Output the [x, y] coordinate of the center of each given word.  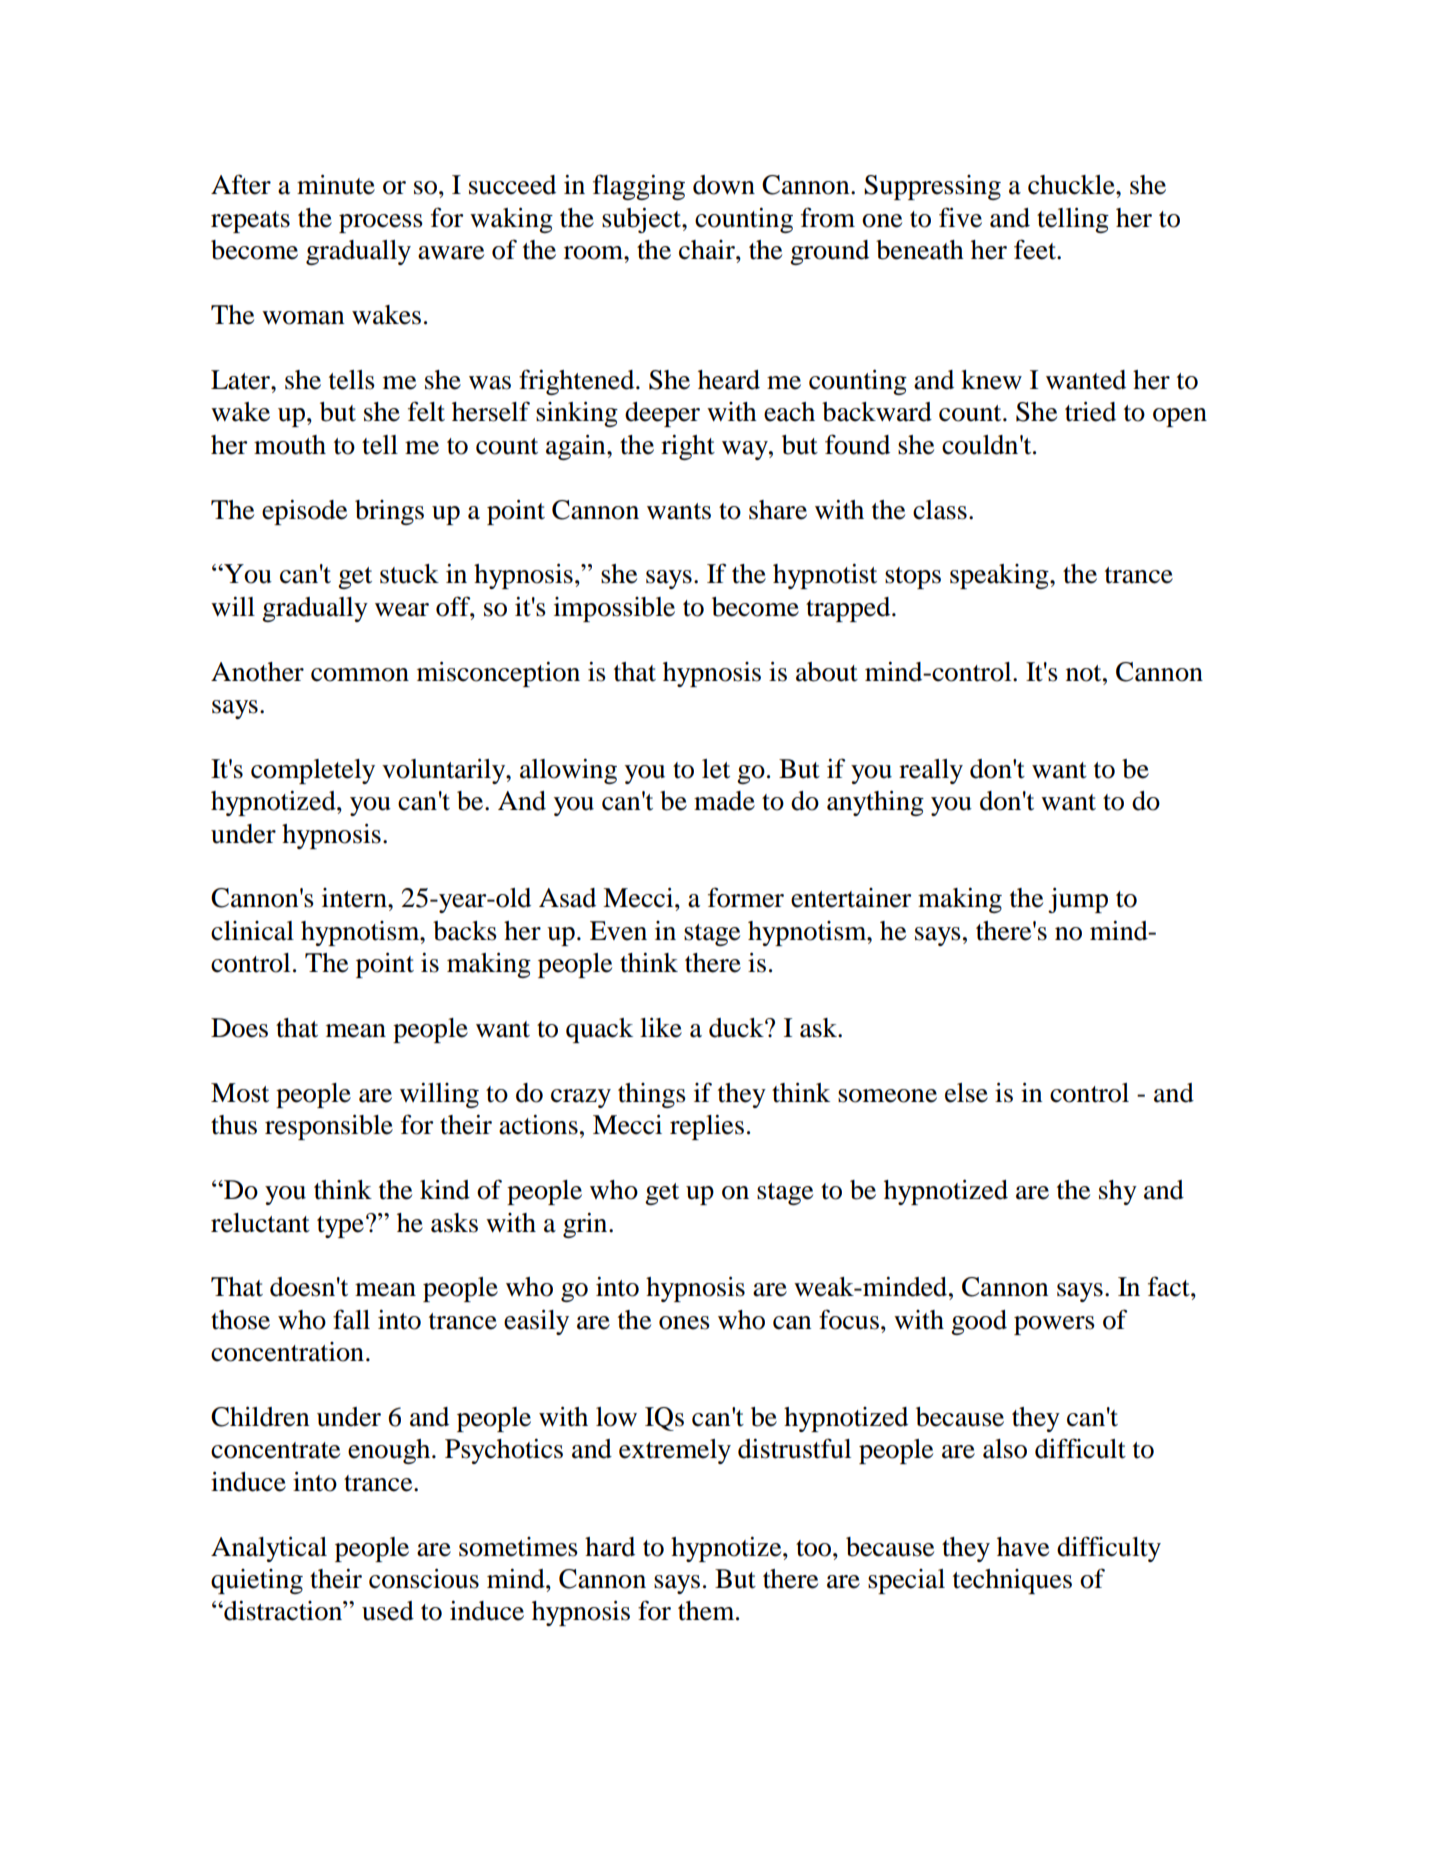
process [381, 223]
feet [1036, 249]
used [388, 1611]
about [827, 672]
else [966, 1093]
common [360, 675]
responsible [329, 1127]
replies [707, 1127]
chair [708, 250]
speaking [1000, 576]
